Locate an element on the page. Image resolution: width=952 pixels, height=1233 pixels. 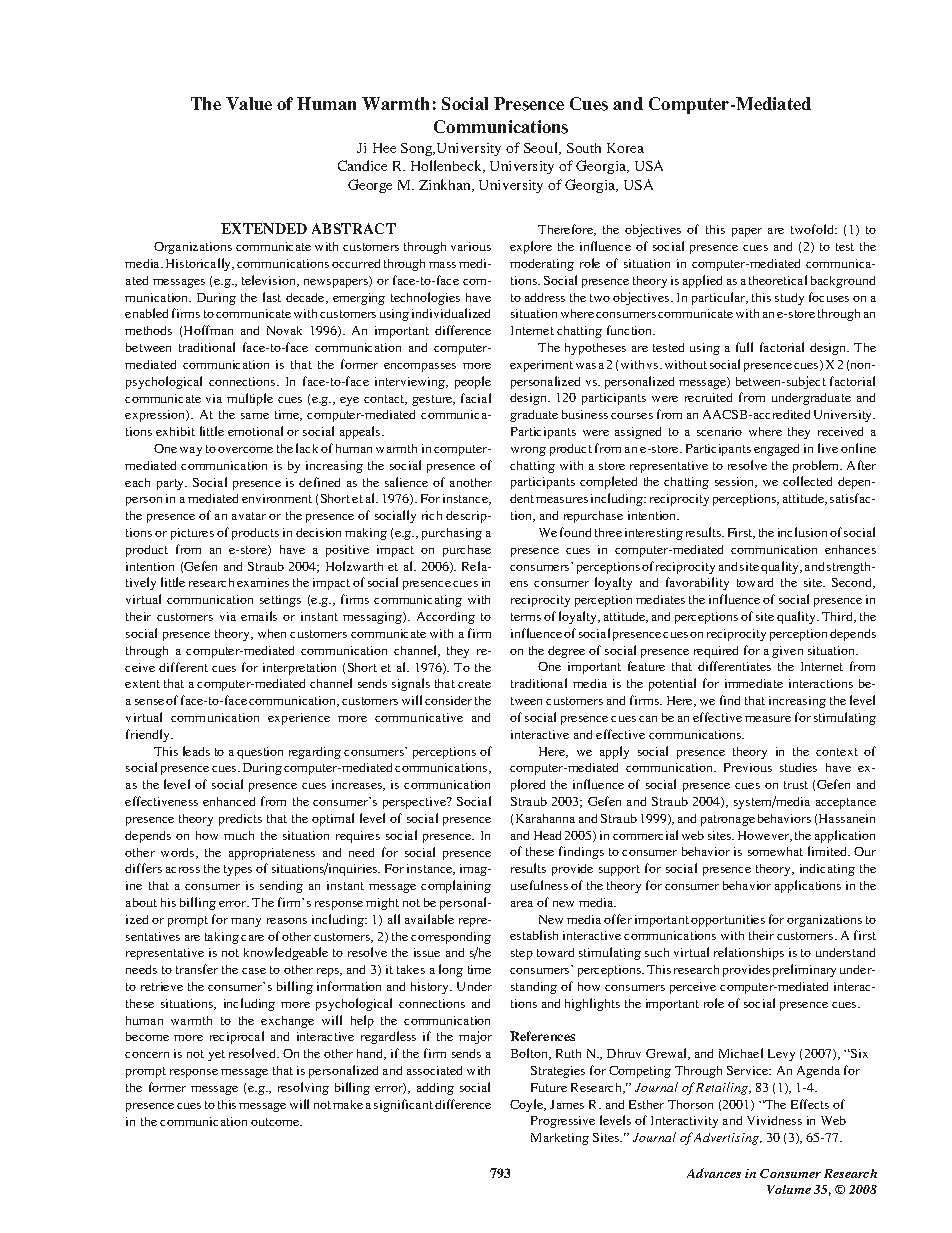
multiple is located at coordinates (250, 399).
